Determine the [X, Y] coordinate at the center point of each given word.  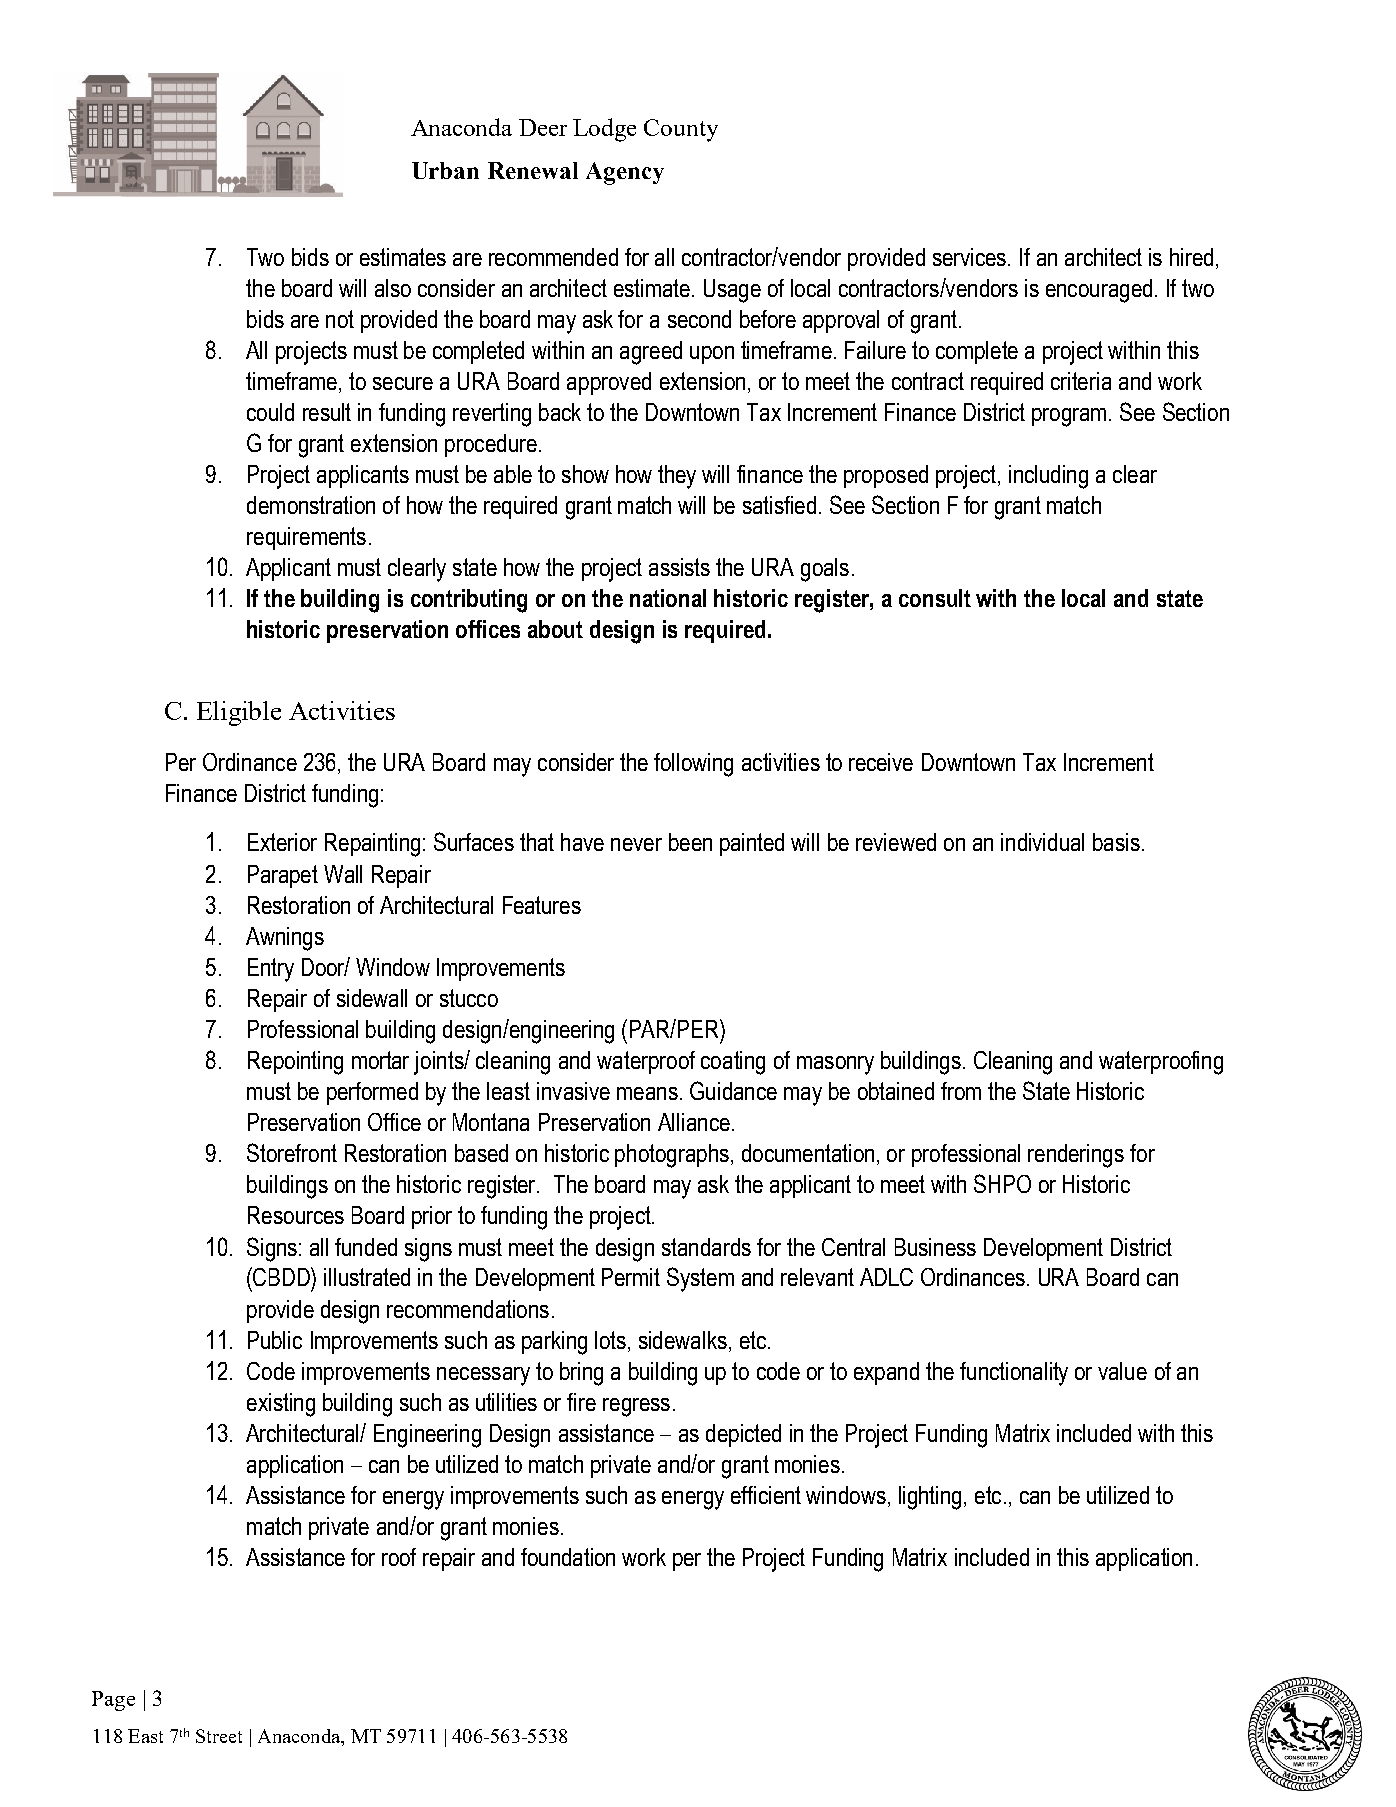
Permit [631, 1277]
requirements [306, 538]
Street [219, 1736]
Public [275, 1340]
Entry [271, 970]
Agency [625, 173]
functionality [1014, 1374]
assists [679, 567]
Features [542, 905]
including [1048, 477]
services [971, 257]
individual [1042, 842]
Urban [445, 170]
